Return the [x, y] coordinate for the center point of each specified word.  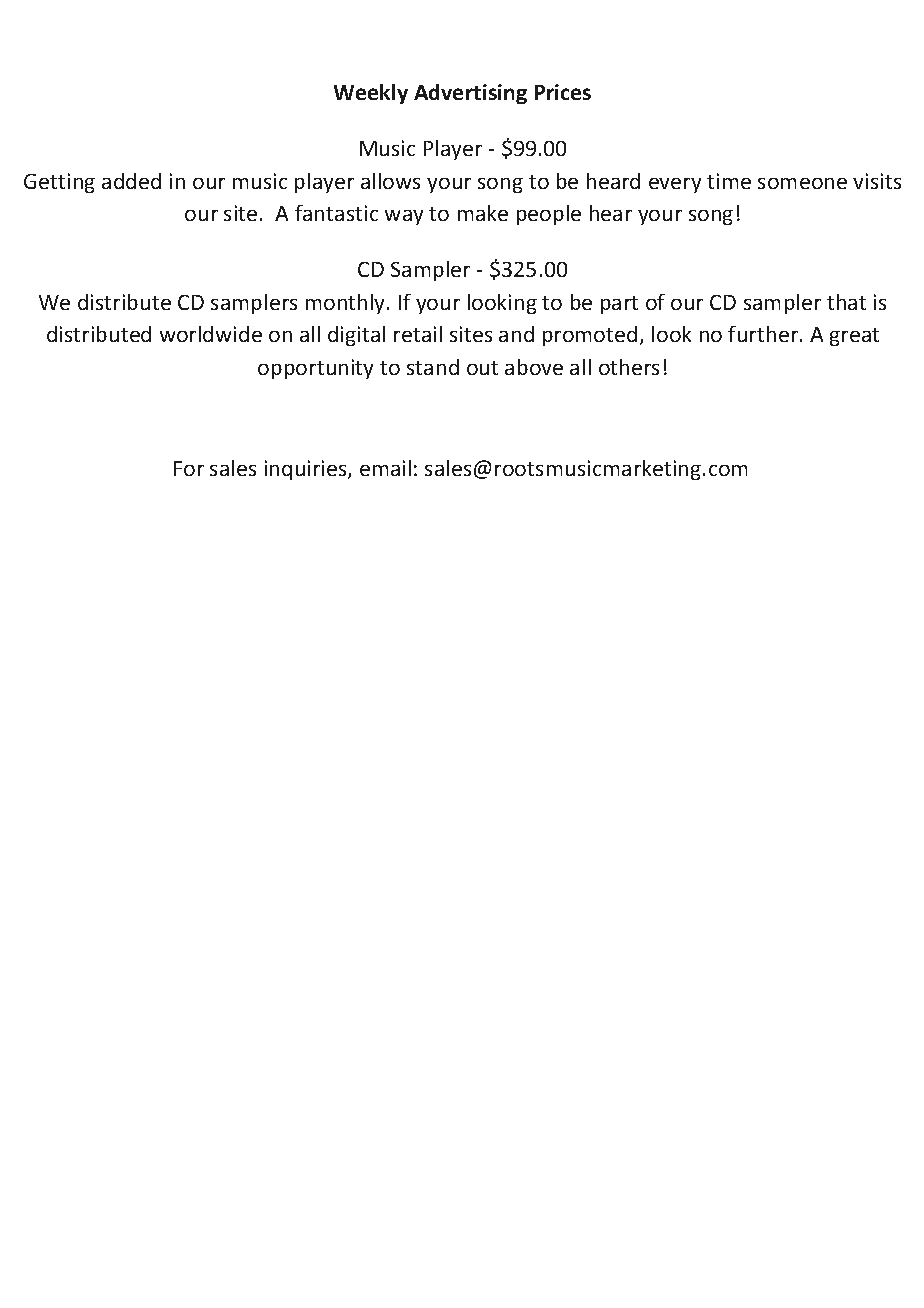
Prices [563, 92]
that [846, 302]
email [385, 468]
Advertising [470, 94]
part [619, 305]
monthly [347, 304]
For [189, 468]
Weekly [371, 94]
